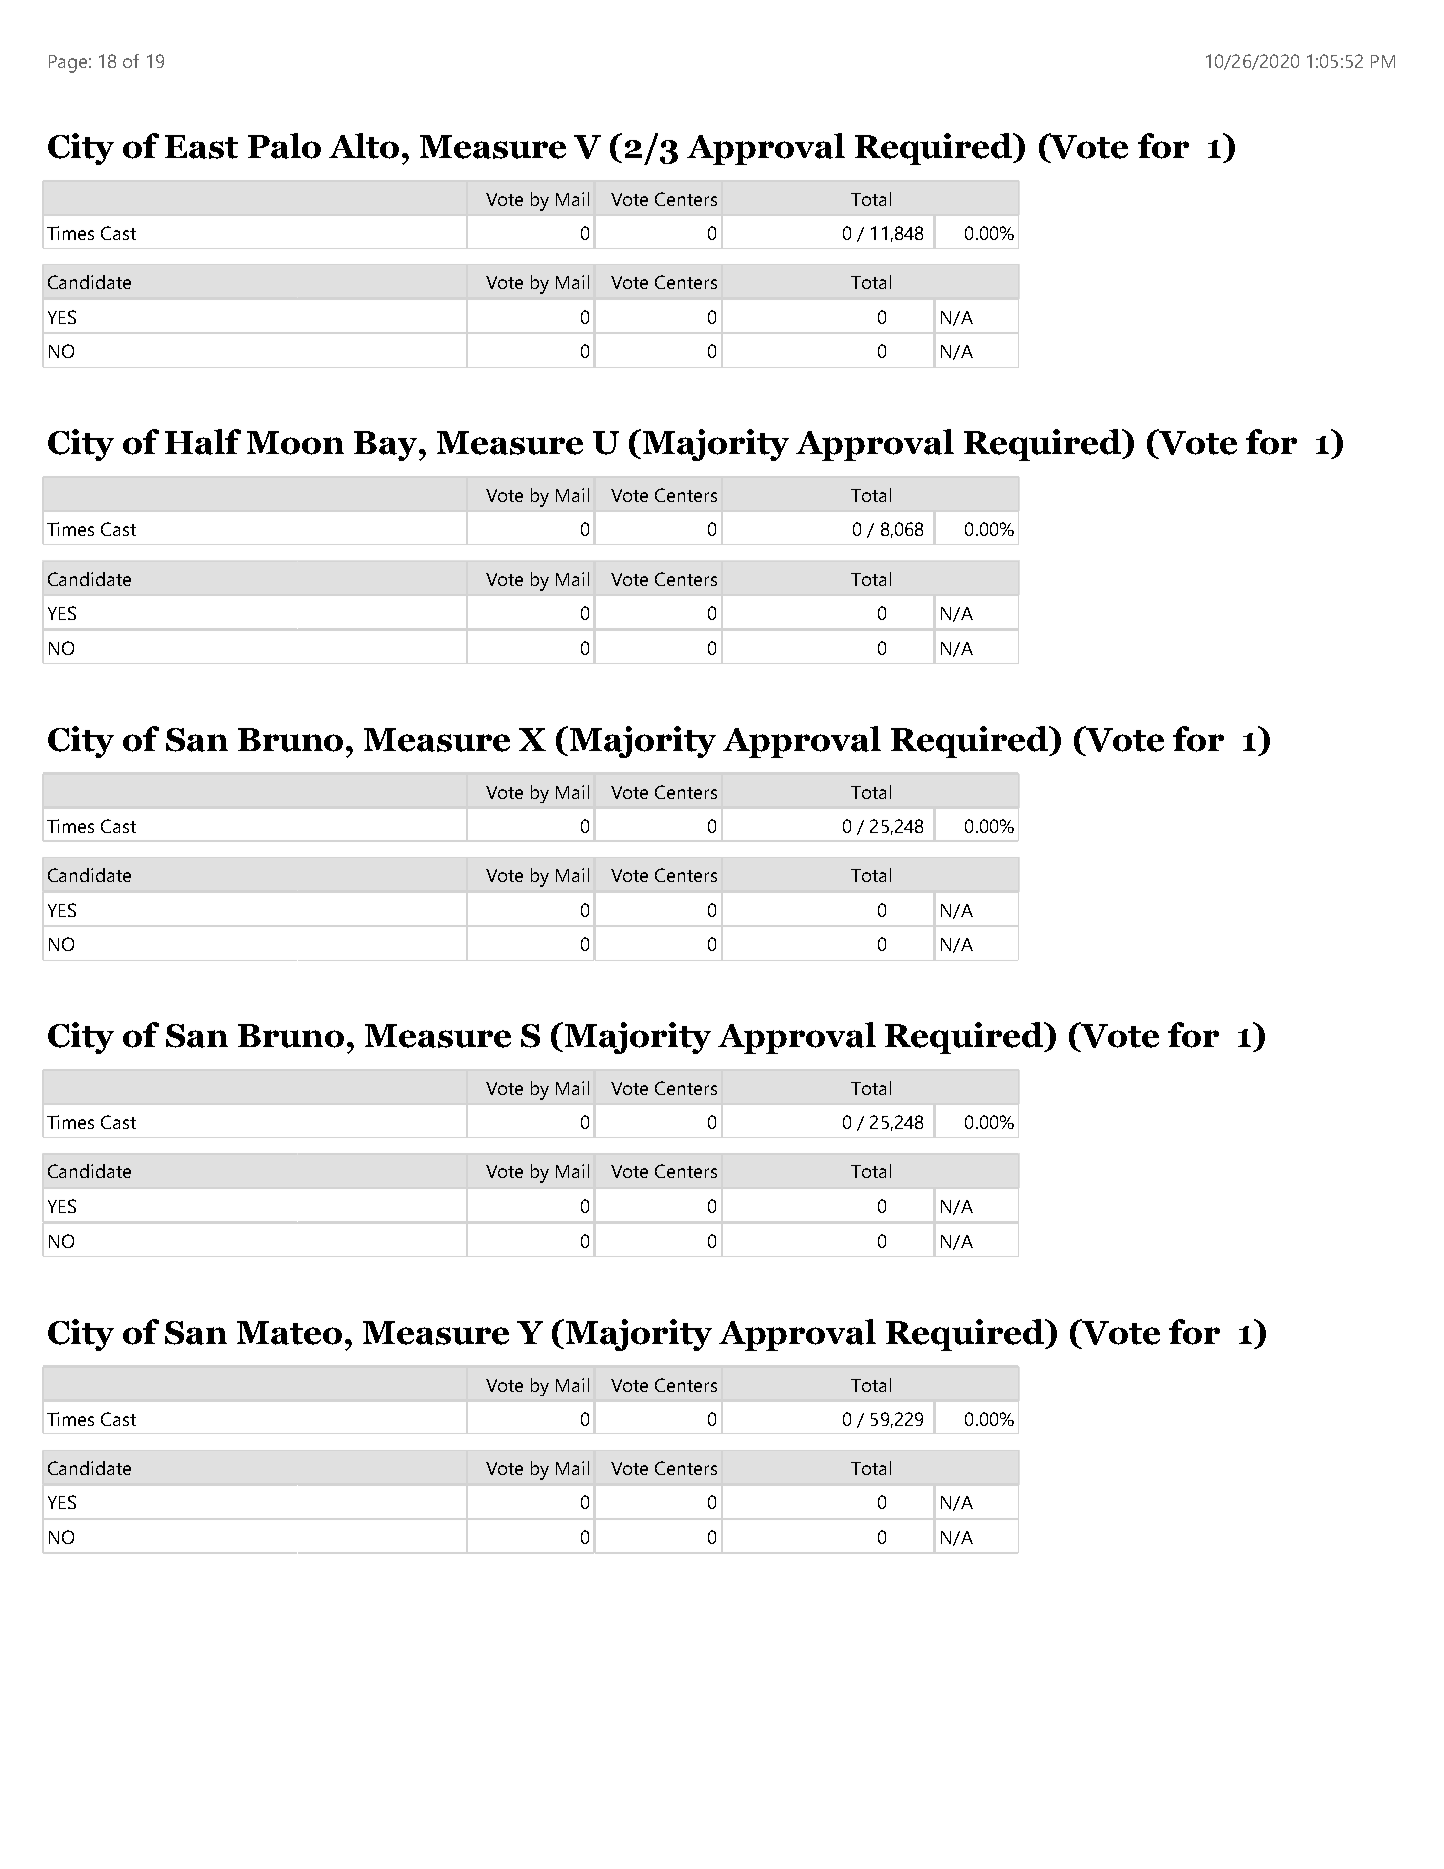 This screenshot has height=1869, width=1444. Describe the element at coordinates (295, 443) in the screenshot. I see `Moon` at that location.
